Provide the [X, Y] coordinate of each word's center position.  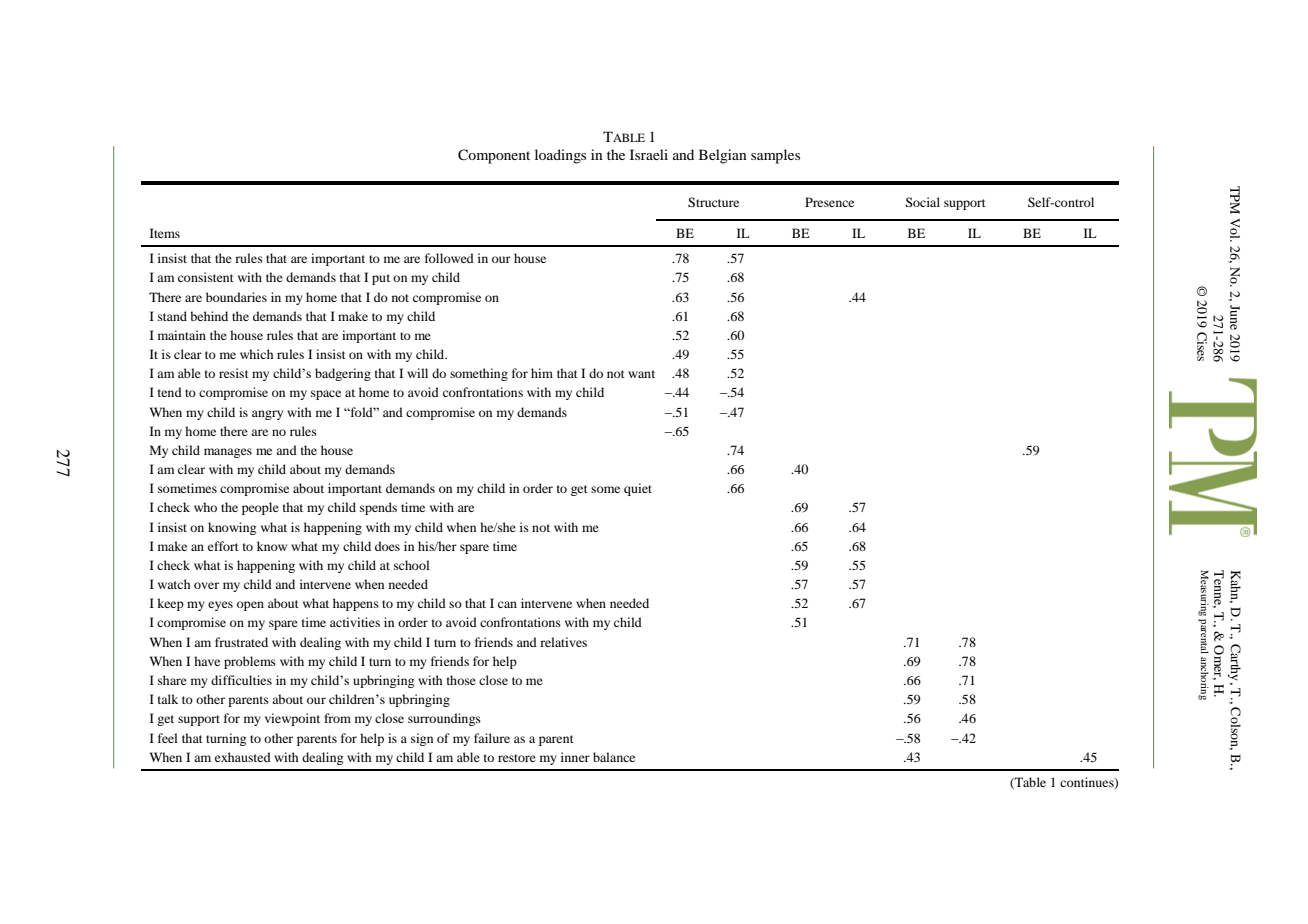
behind [209, 316]
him [542, 373]
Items [165, 233]
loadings [560, 156]
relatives [563, 642]
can [507, 604]
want [641, 374]
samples [775, 156]
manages [228, 453]
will [417, 373]
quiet [638, 489]
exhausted [243, 757]
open [250, 606]
